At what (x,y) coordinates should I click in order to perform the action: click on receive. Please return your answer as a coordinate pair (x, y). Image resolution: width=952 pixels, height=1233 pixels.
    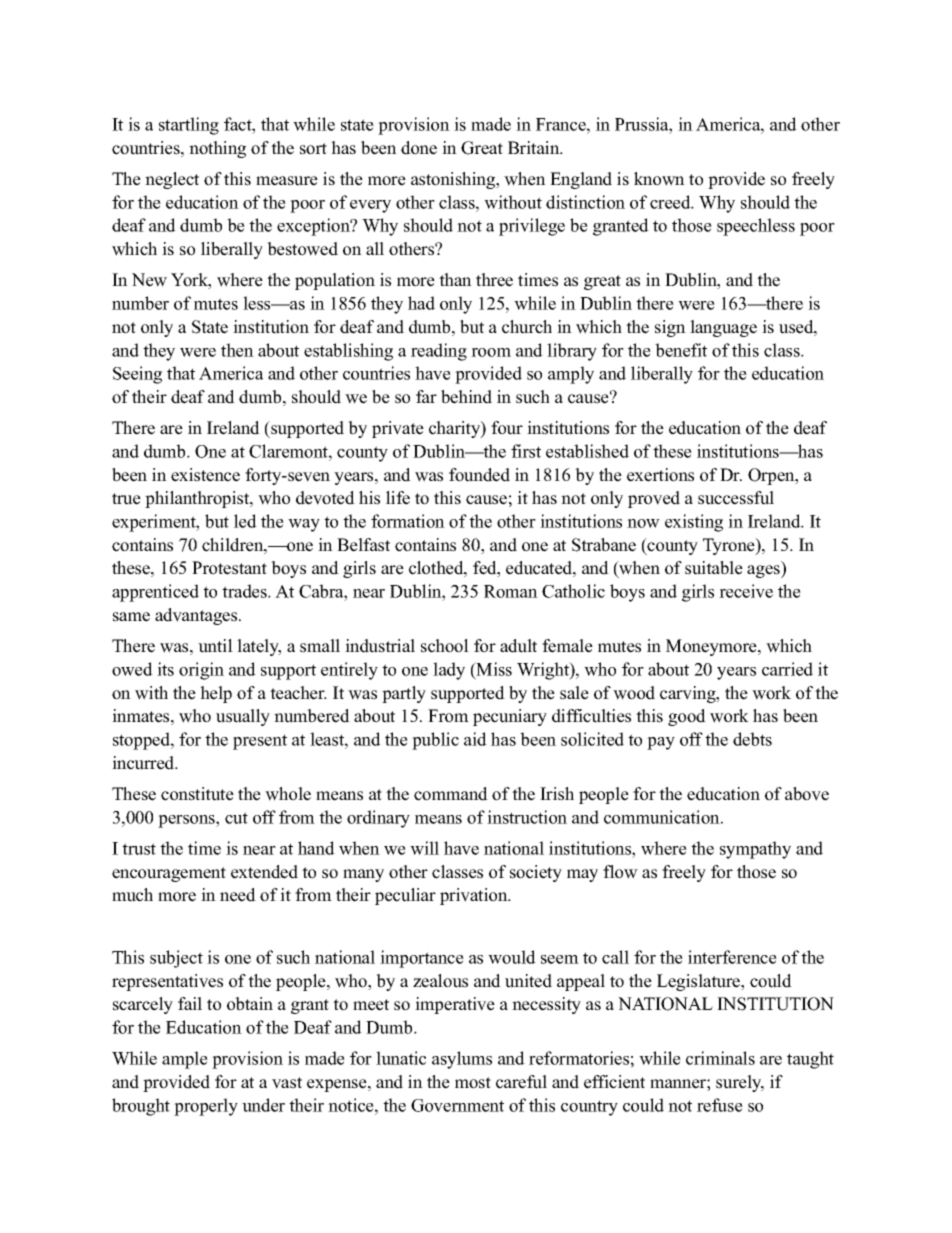
    Looking at the image, I should click on (746, 591).
